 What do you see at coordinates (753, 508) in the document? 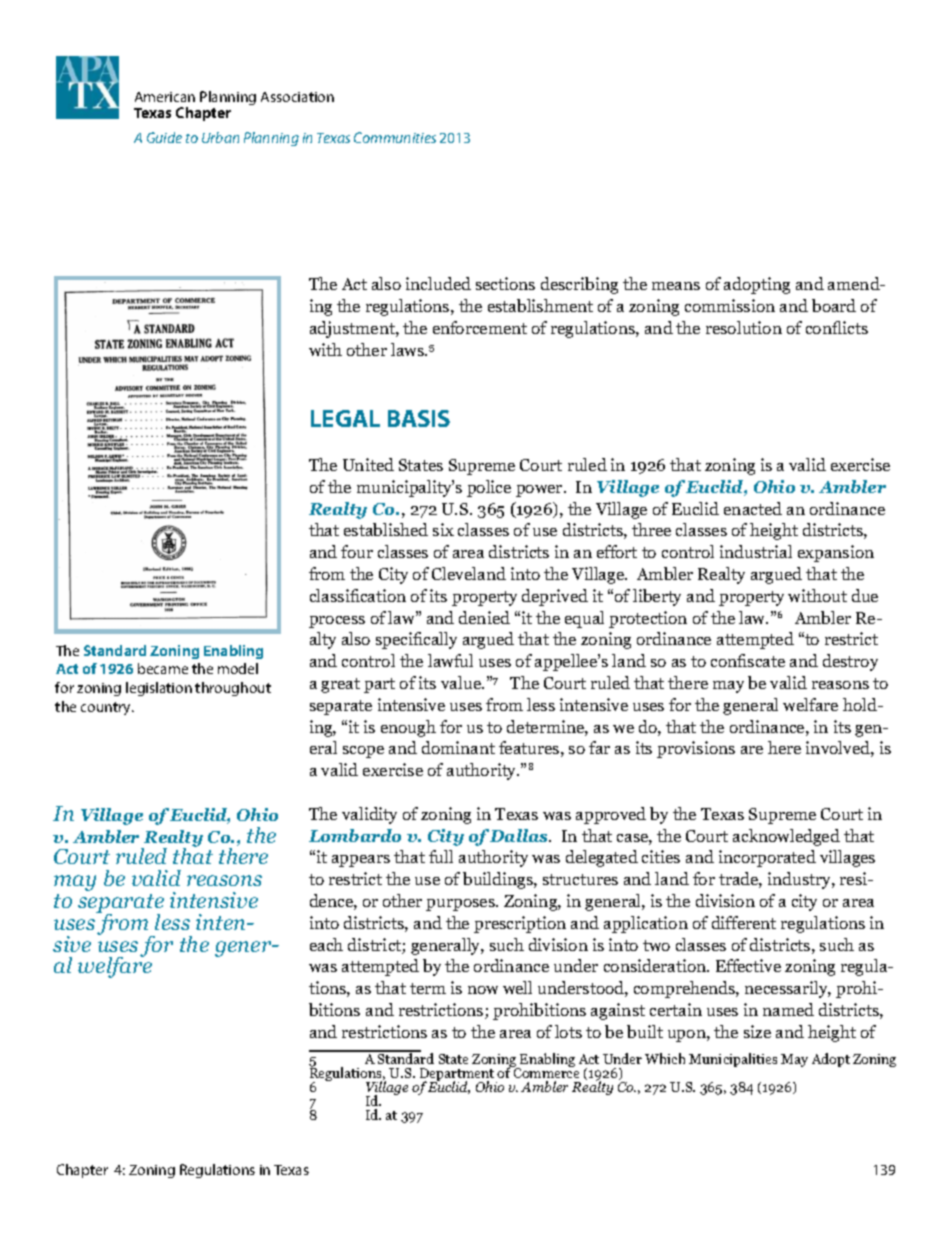
I see `enacted` at bounding box center [753, 508].
